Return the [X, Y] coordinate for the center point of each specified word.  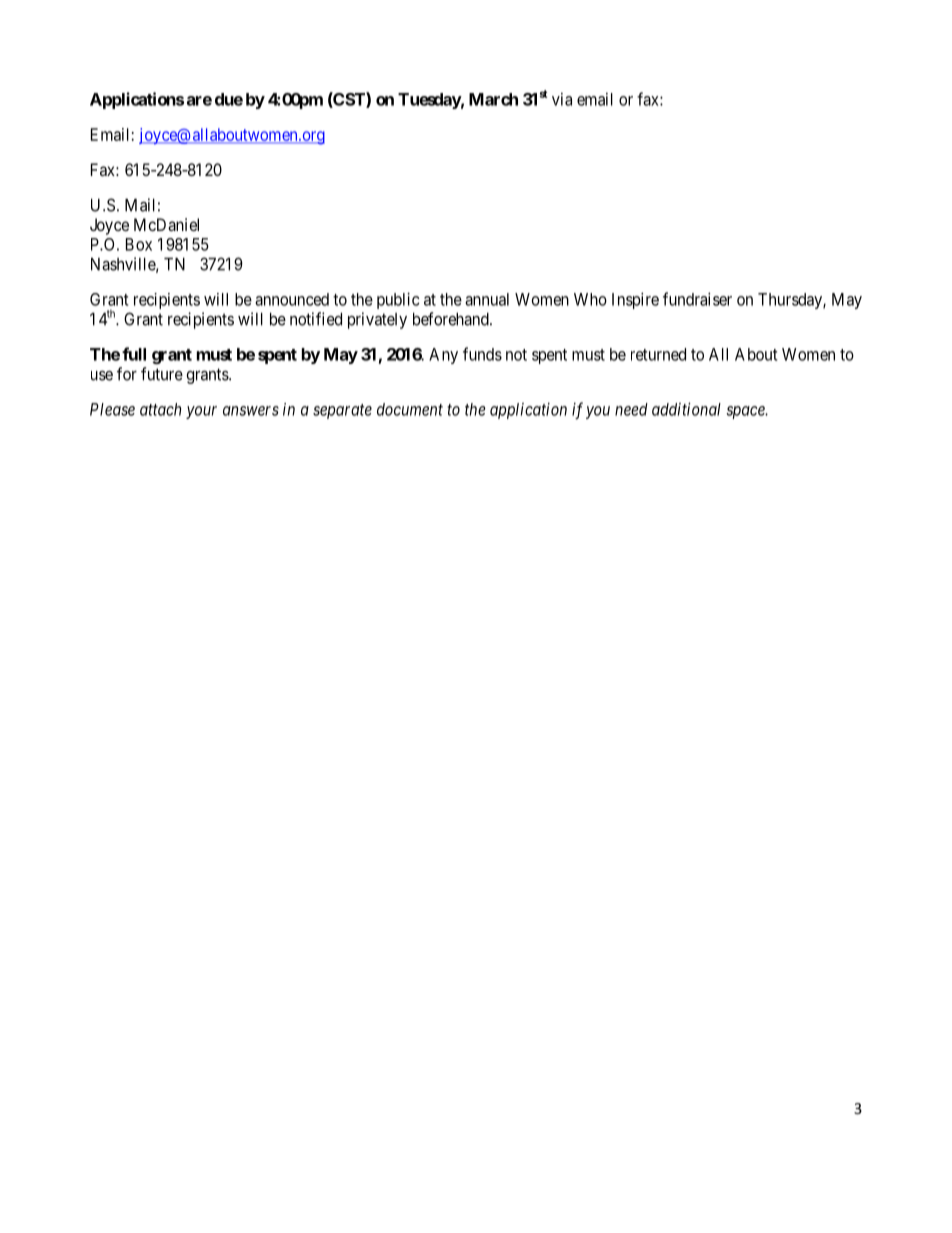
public [398, 300]
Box [139, 244]
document [410, 409]
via [562, 99]
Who [590, 299]
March [493, 99]
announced [292, 299]
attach [160, 409]
